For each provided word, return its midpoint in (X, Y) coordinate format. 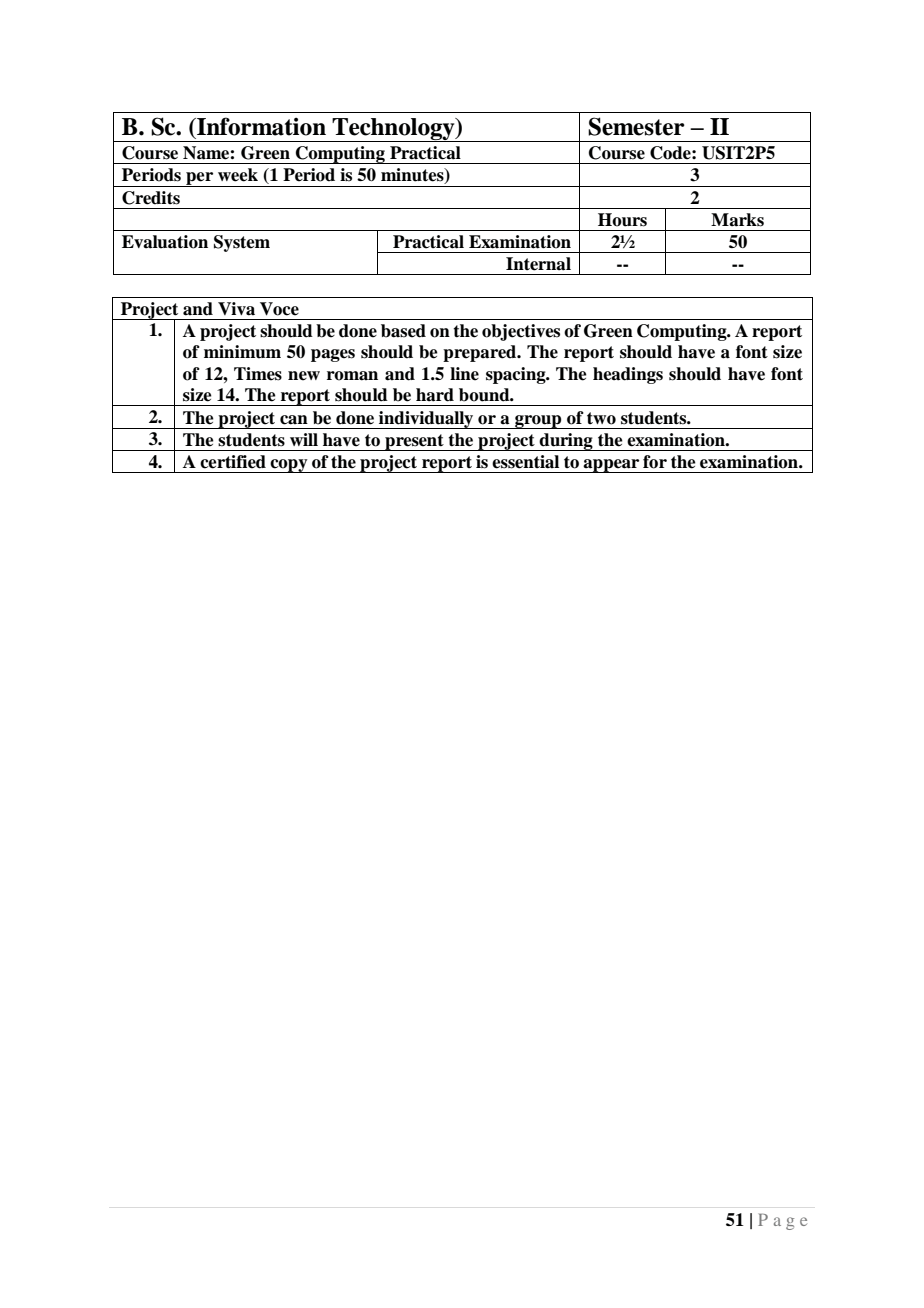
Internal (538, 264)
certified (233, 462)
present (414, 442)
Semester (636, 126)
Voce (279, 309)
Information (260, 126)
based (403, 331)
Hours (622, 220)
